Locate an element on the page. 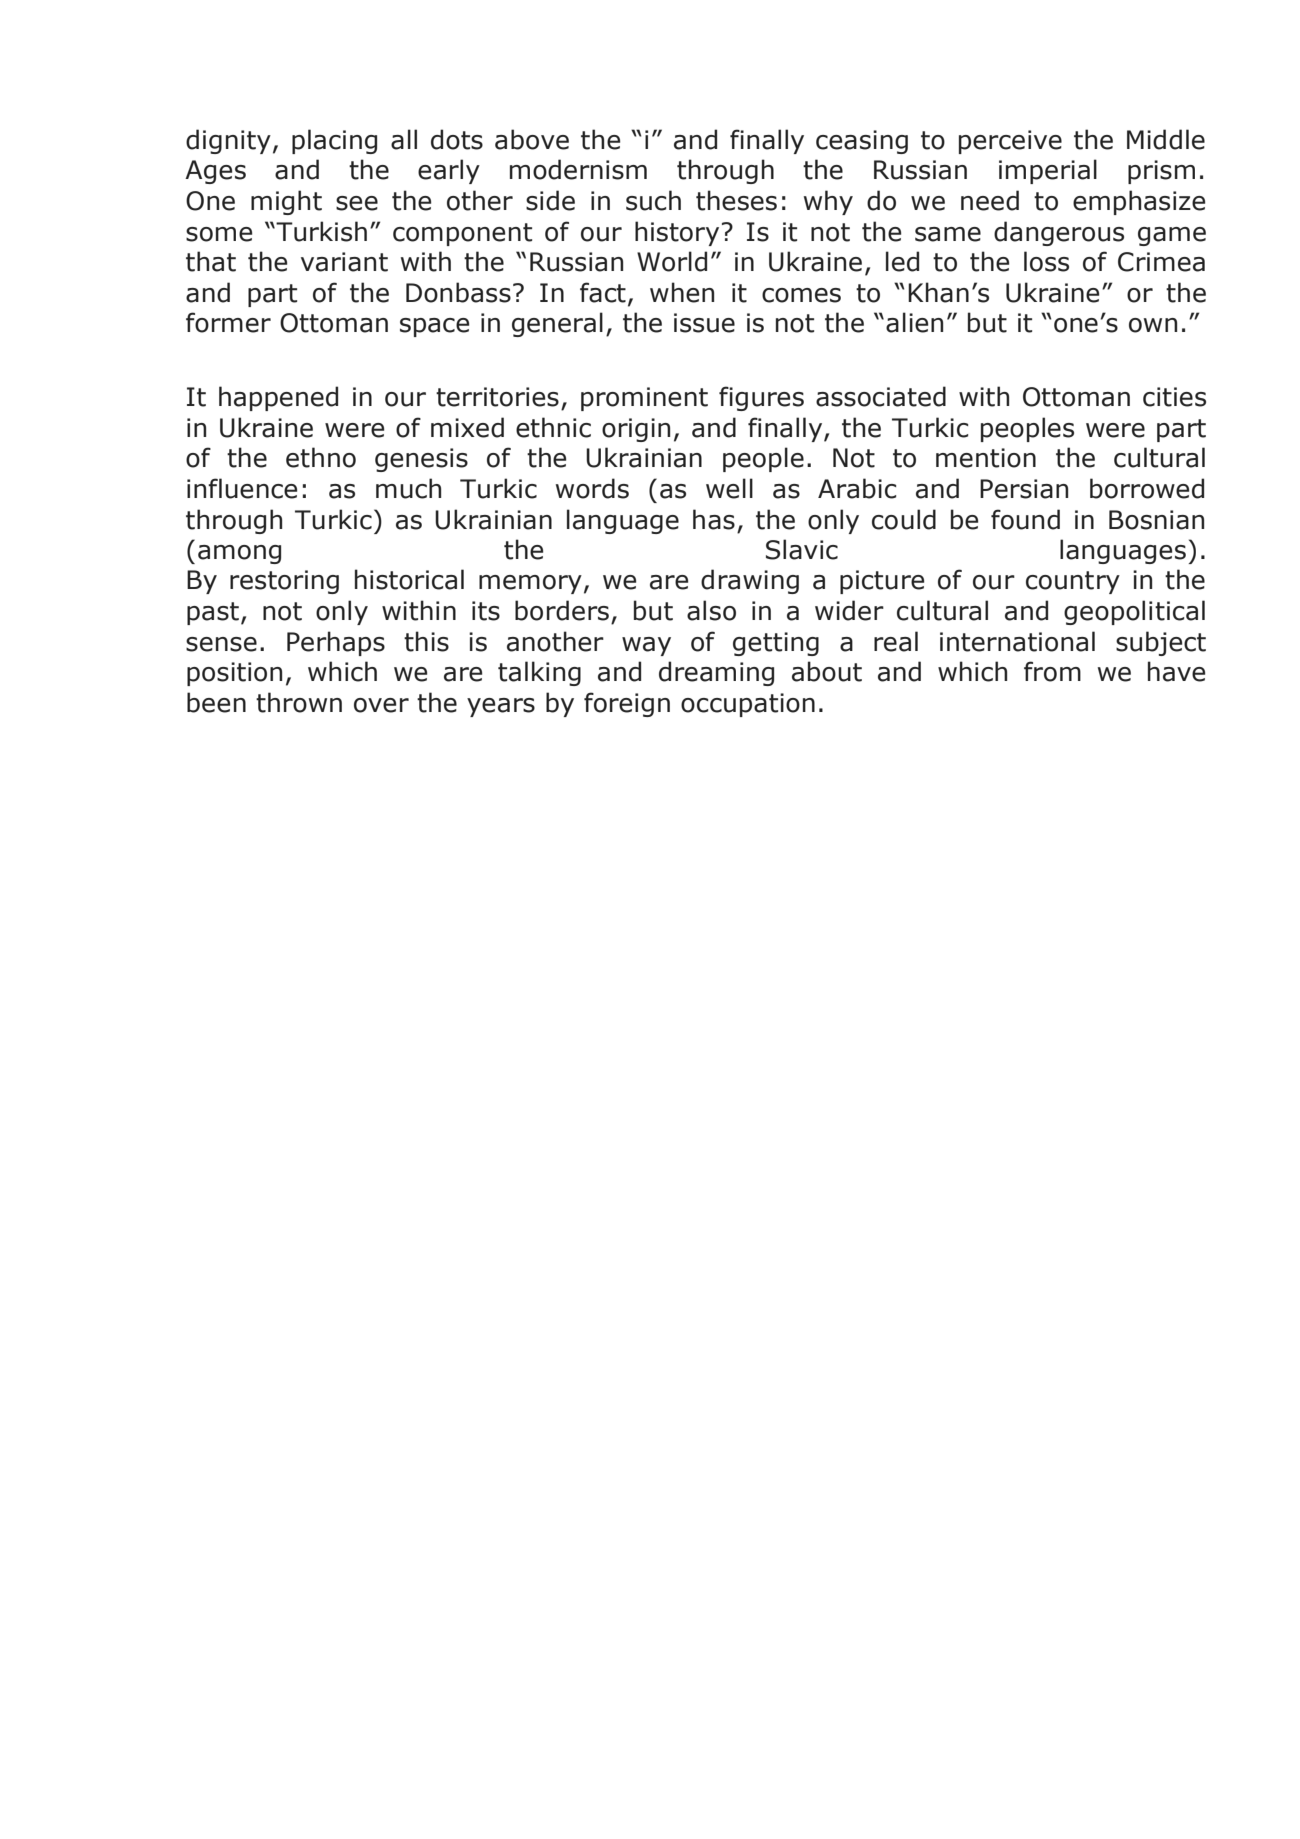  from is located at coordinates (1052, 671).
